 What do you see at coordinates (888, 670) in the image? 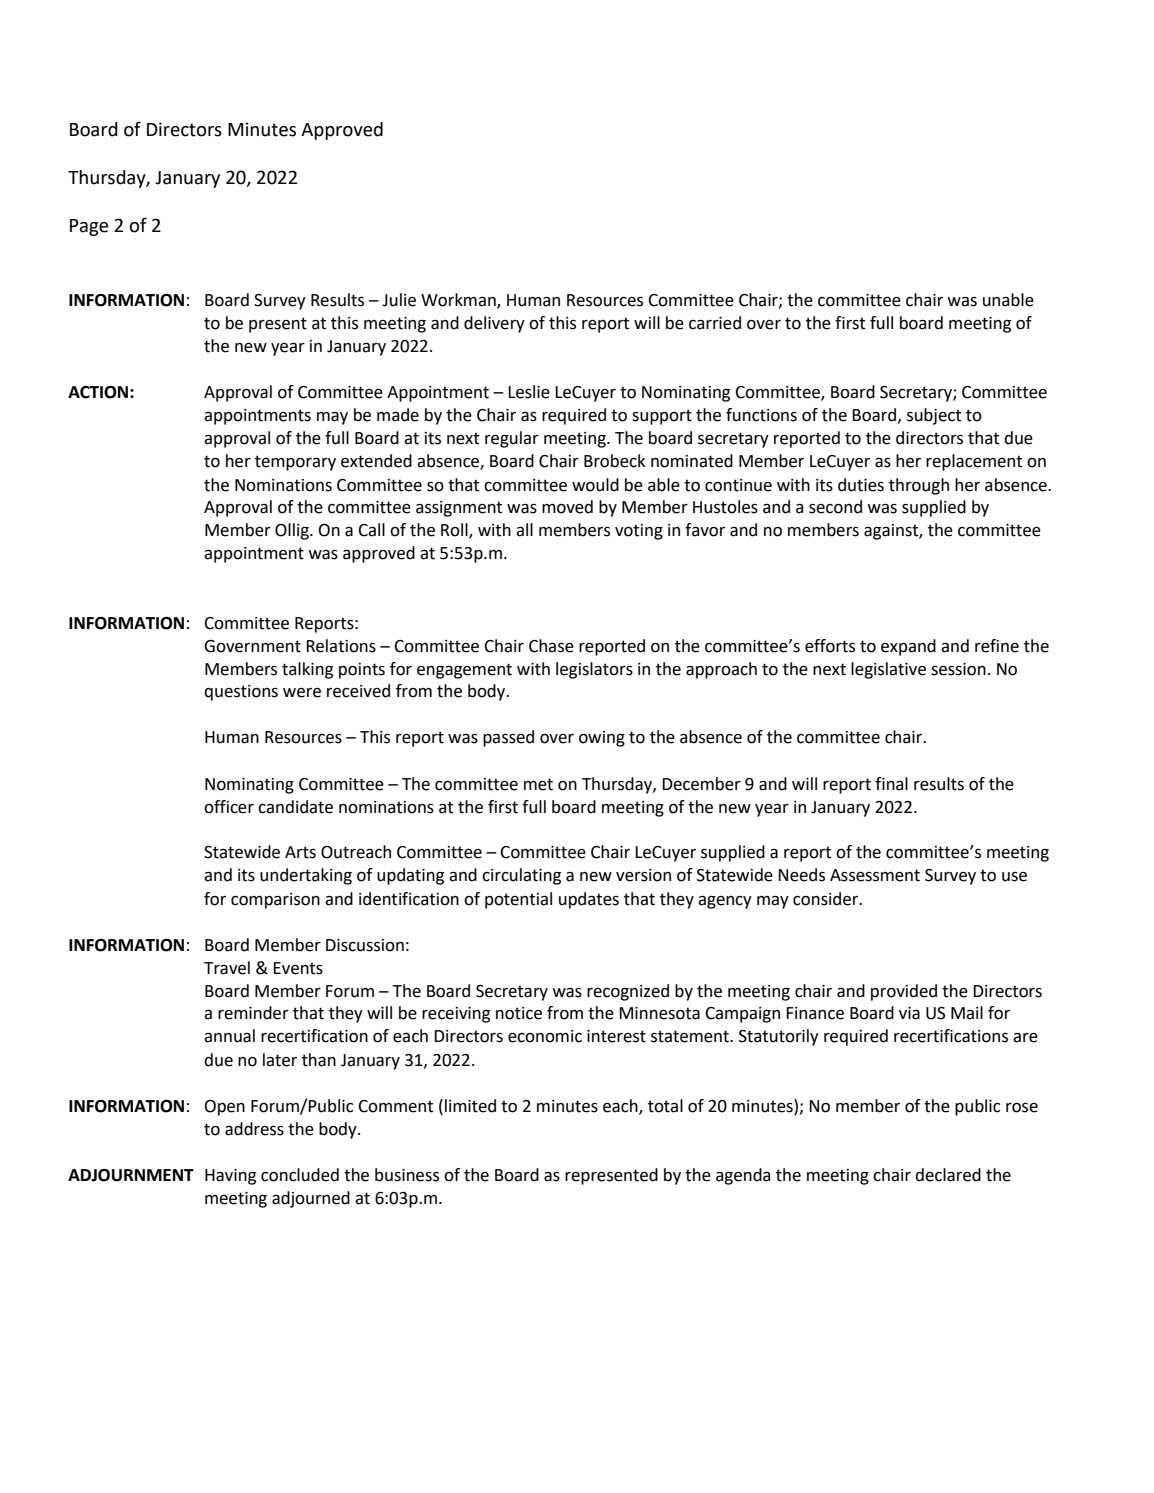
I see `legislative` at bounding box center [888, 670].
